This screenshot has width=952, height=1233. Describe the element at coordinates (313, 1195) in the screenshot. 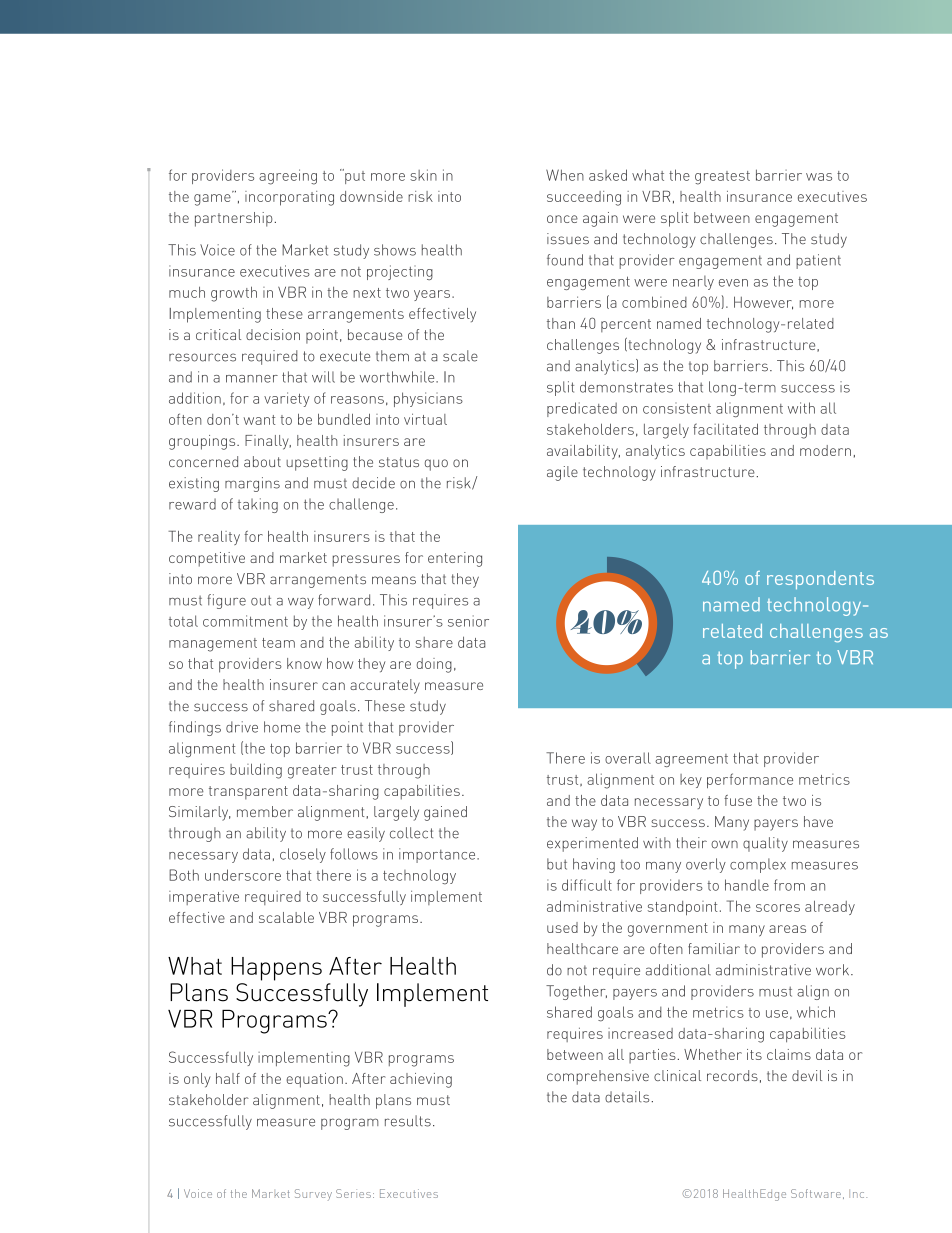

I see `Survey` at that location.
